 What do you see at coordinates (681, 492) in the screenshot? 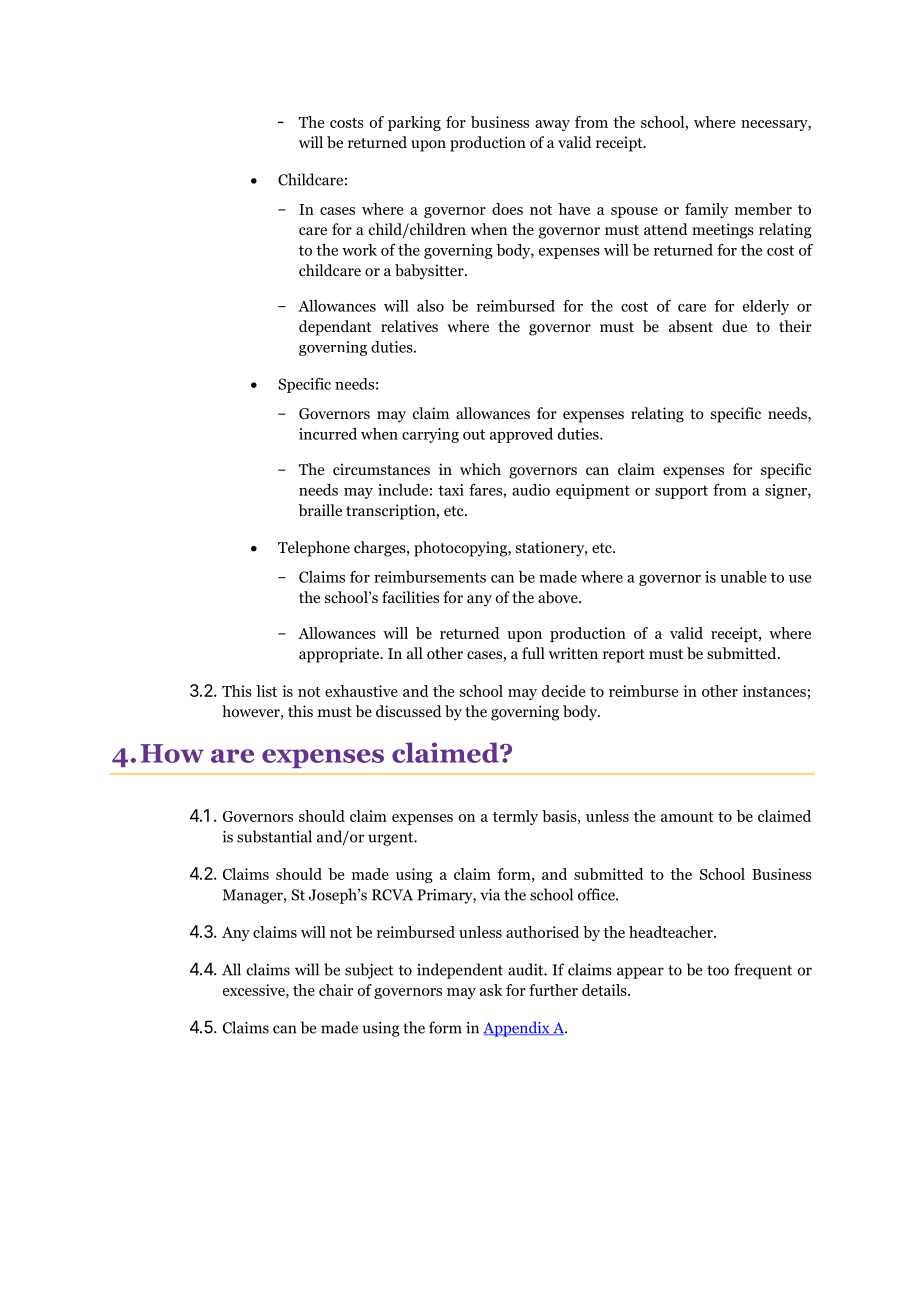
I see `support` at bounding box center [681, 492].
